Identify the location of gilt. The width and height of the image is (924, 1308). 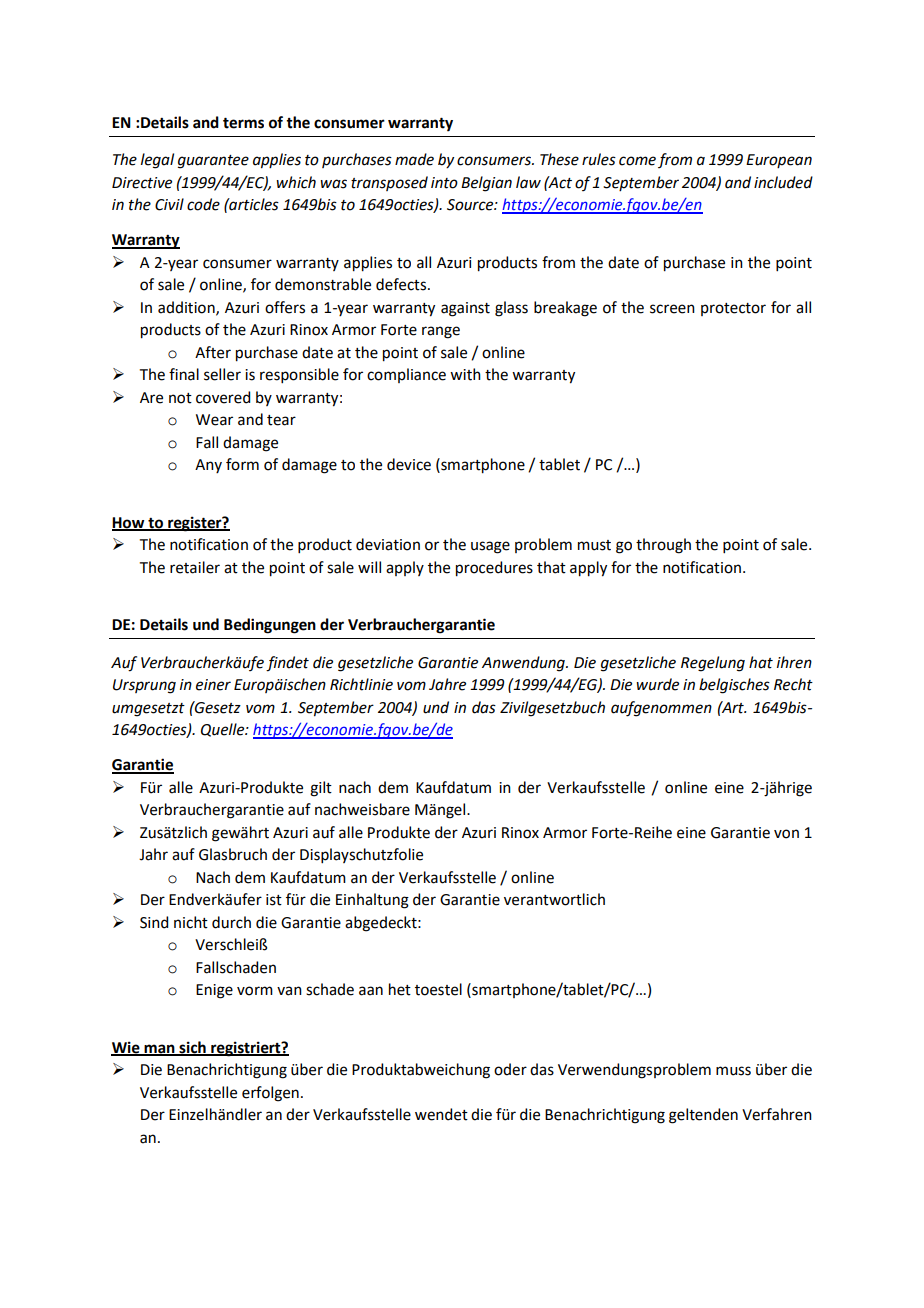
(321, 789).
